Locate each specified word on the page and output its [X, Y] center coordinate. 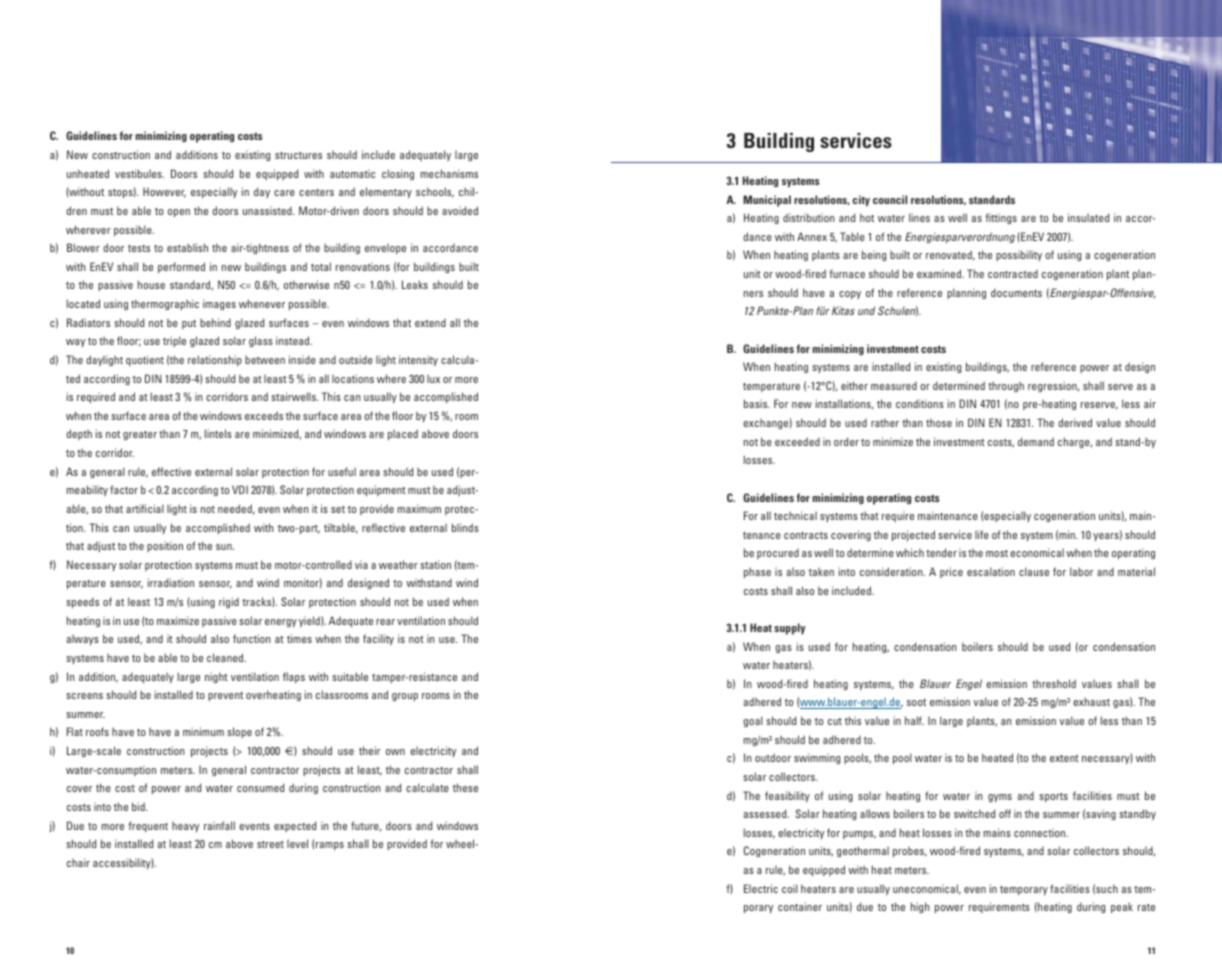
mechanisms [449, 173]
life [982, 534]
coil [790, 888]
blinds [465, 527]
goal [753, 721]
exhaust [1091, 701]
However [164, 192]
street [270, 844]
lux [433, 379]
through [1006, 387]
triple [174, 341]
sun [225, 547]
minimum [203, 731]
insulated [1088, 217]
